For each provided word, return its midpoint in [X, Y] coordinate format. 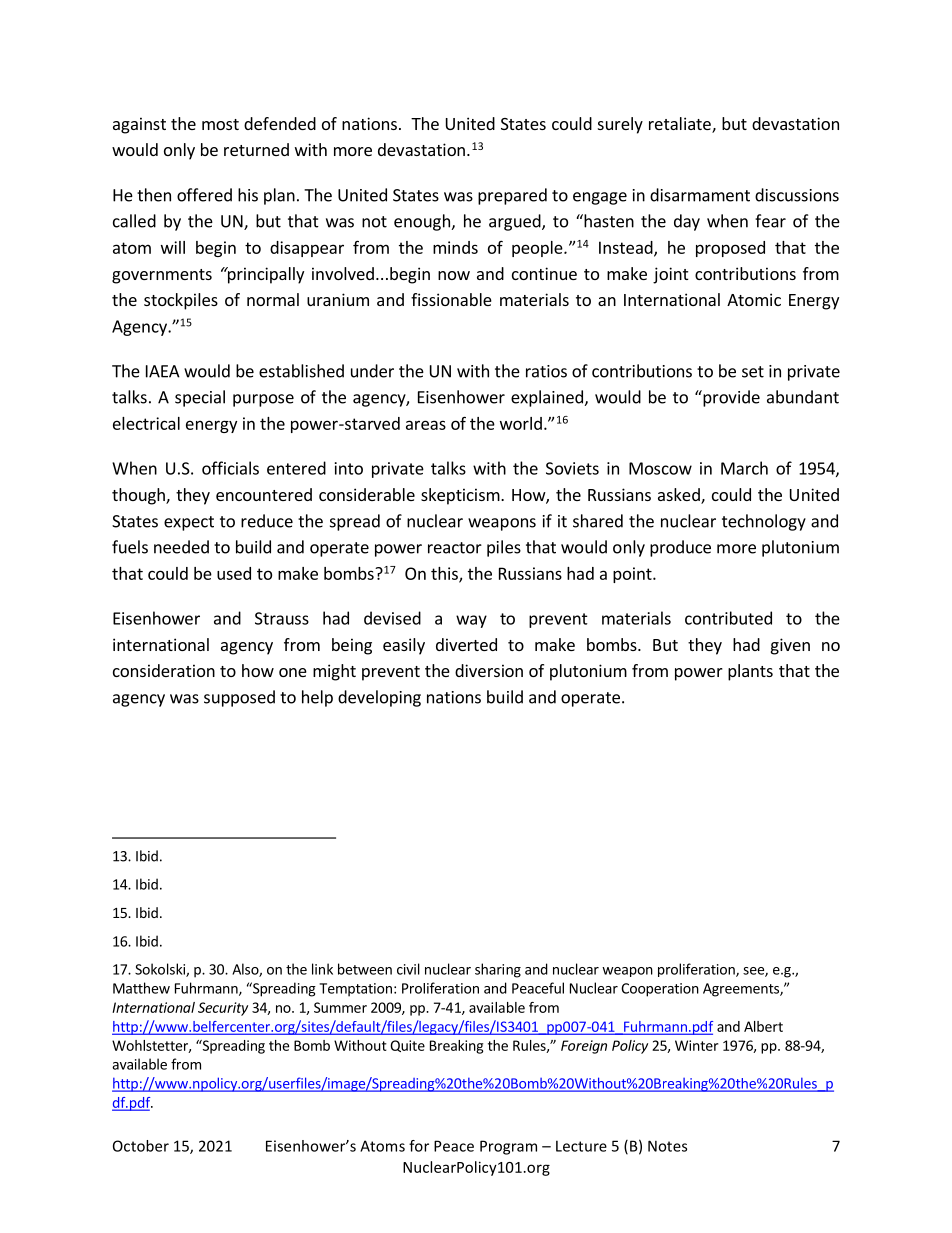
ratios [546, 371]
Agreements [742, 990]
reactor [455, 548]
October [141, 1146]
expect [189, 523]
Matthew [141, 988]
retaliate [681, 125]
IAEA [163, 371]
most [220, 124]
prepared [512, 196]
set [753, 372]
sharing [498, 970]
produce [680, 548]
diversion [489, 670]
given [790, 646]
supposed [239, 698]
